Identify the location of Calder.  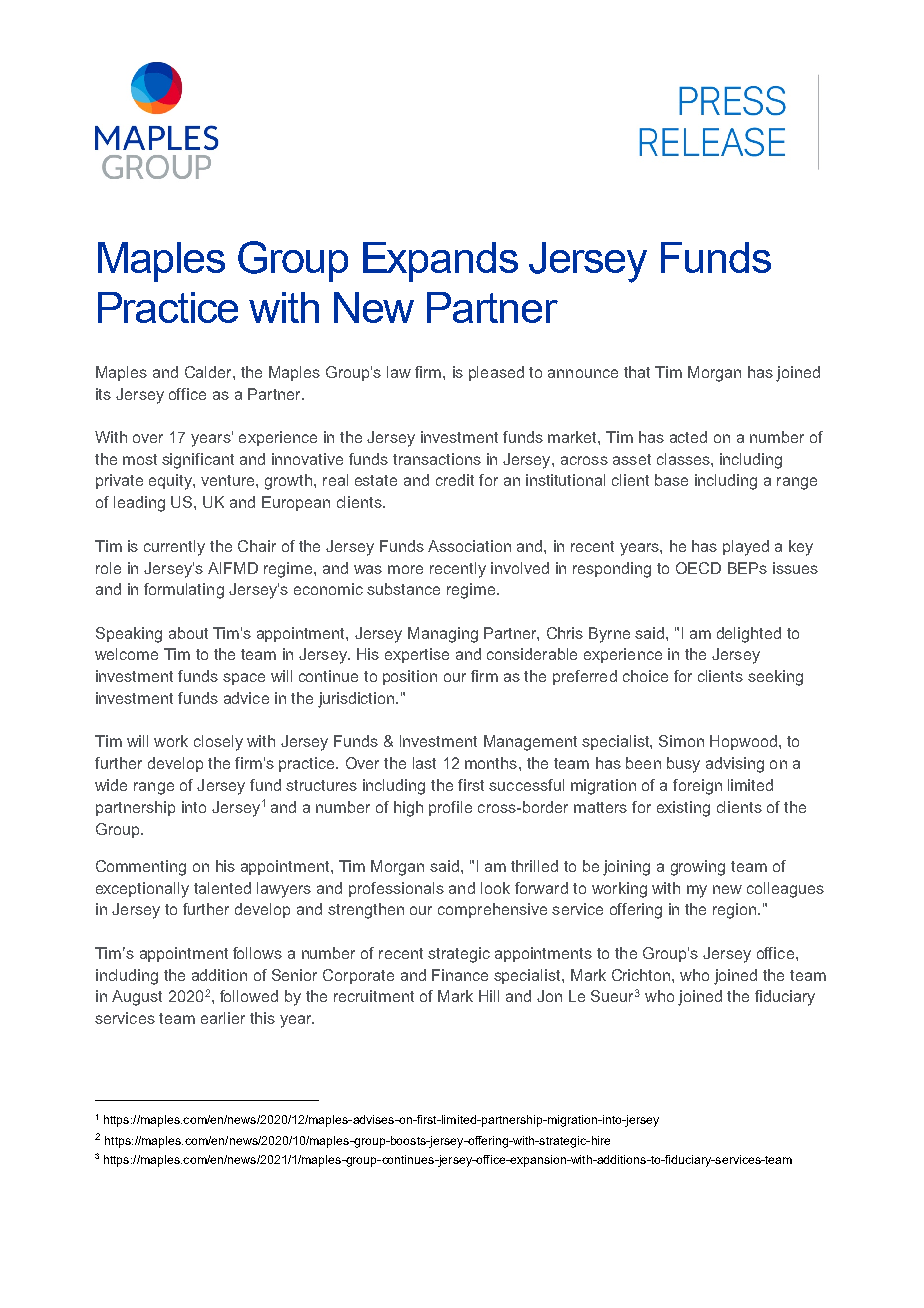
(209, 372).
